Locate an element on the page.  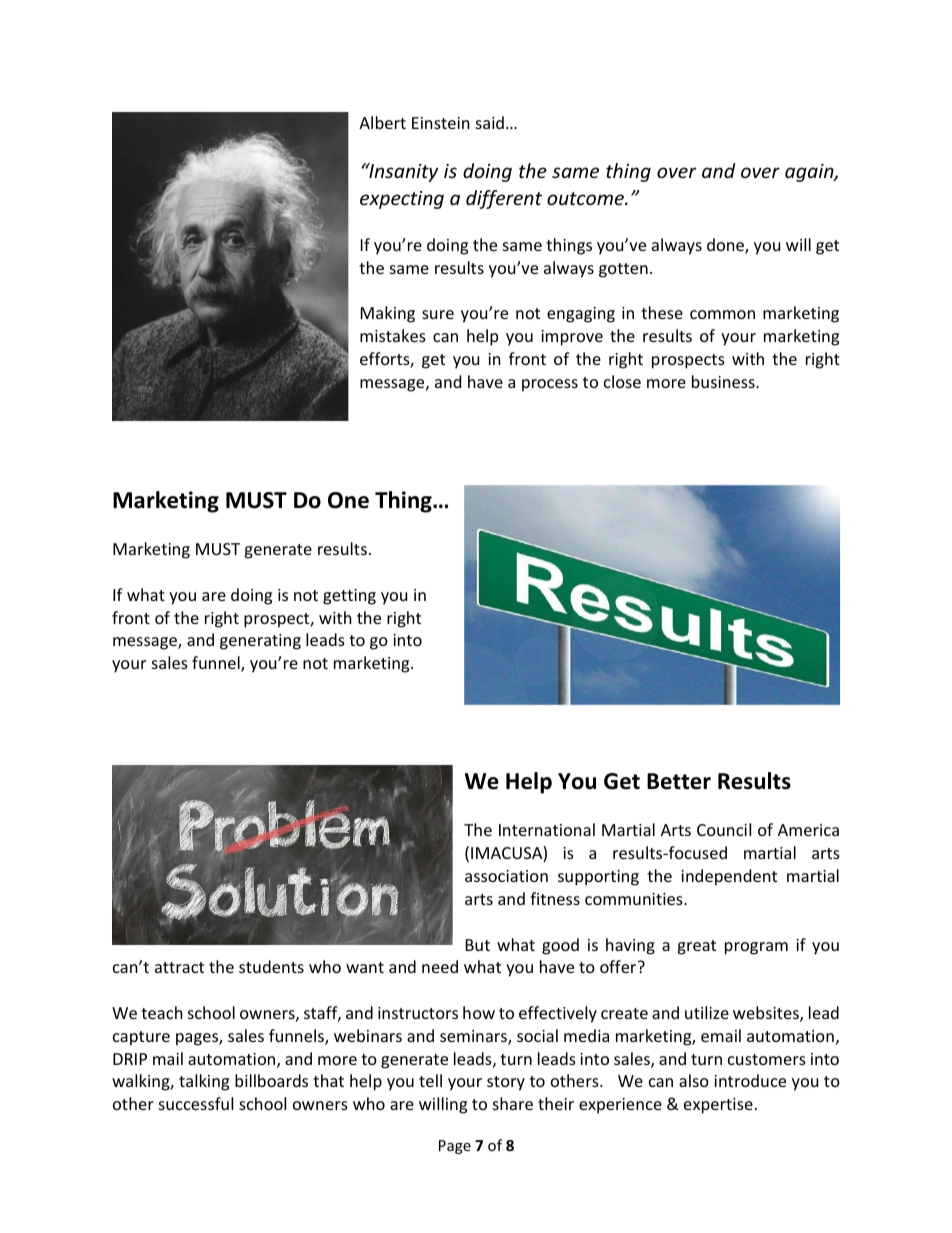
Albert is located at coordinates (382, 122).
